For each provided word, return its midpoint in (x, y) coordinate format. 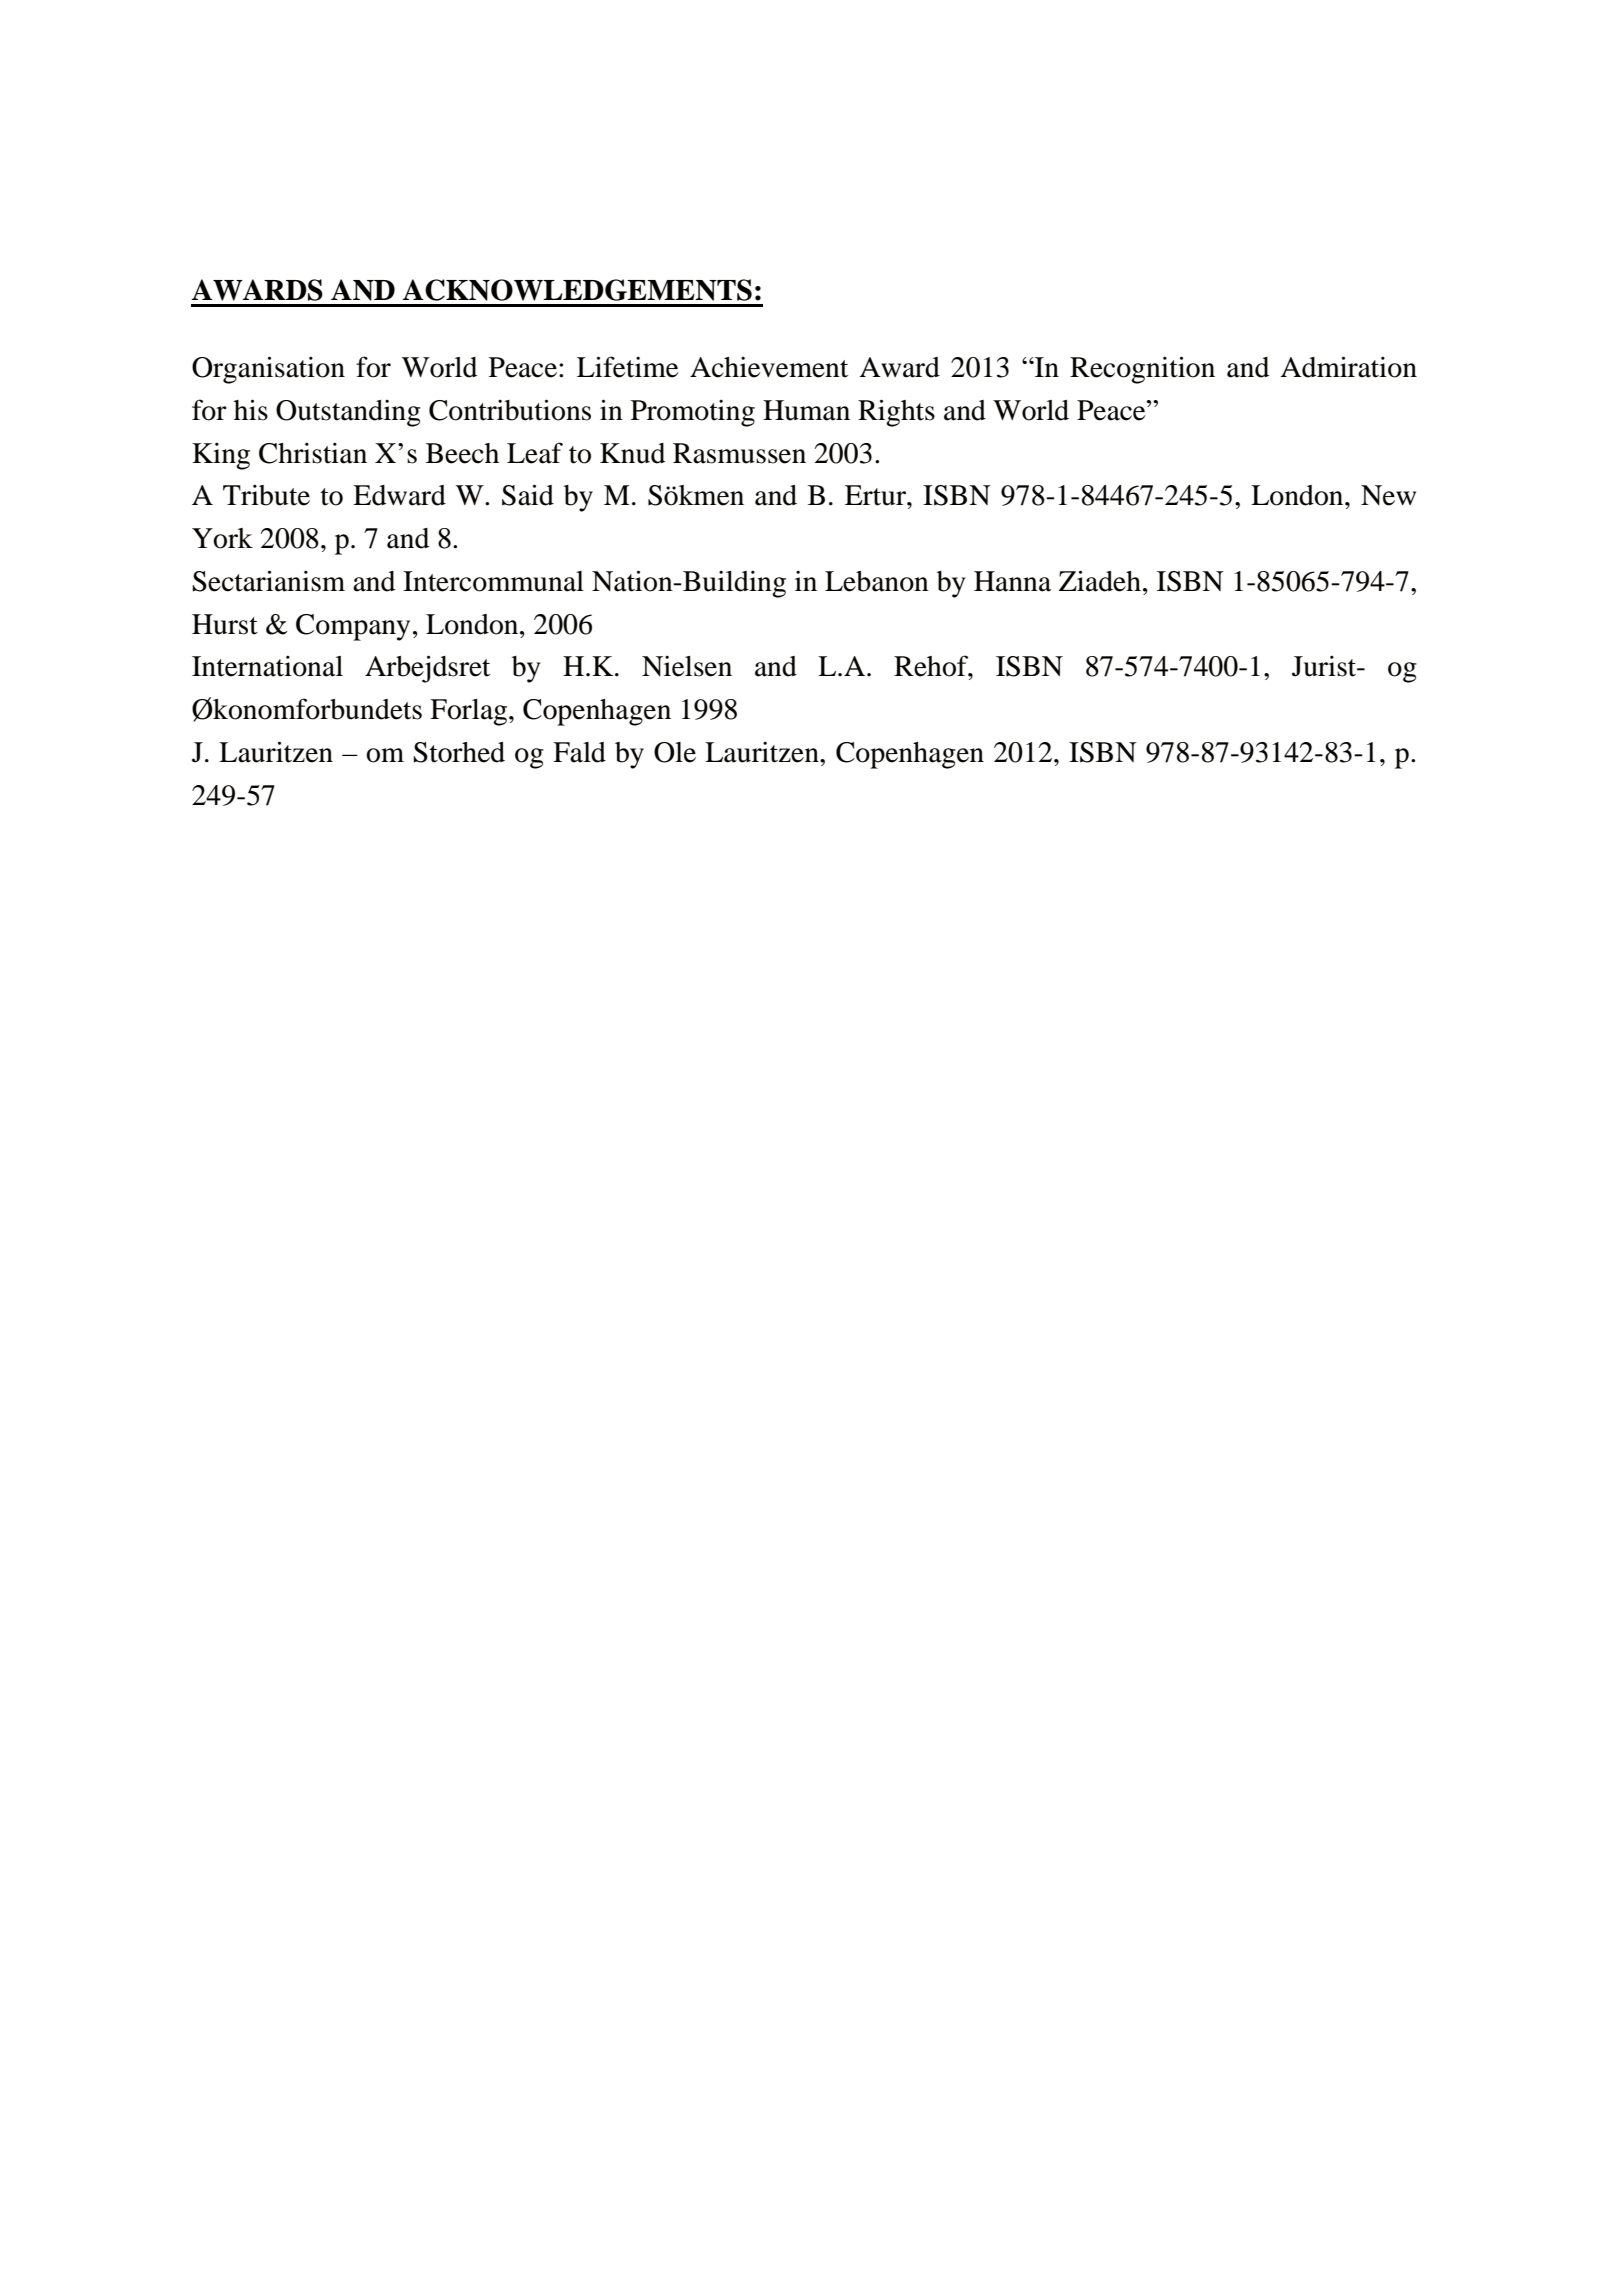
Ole (675, 752)
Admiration (1348, 367)
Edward (399, 495)
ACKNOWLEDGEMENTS (577, 290)
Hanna (1012, 581)
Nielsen (687, 666)
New (1388, 495)
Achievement (769, 367)
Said (528, 495)
